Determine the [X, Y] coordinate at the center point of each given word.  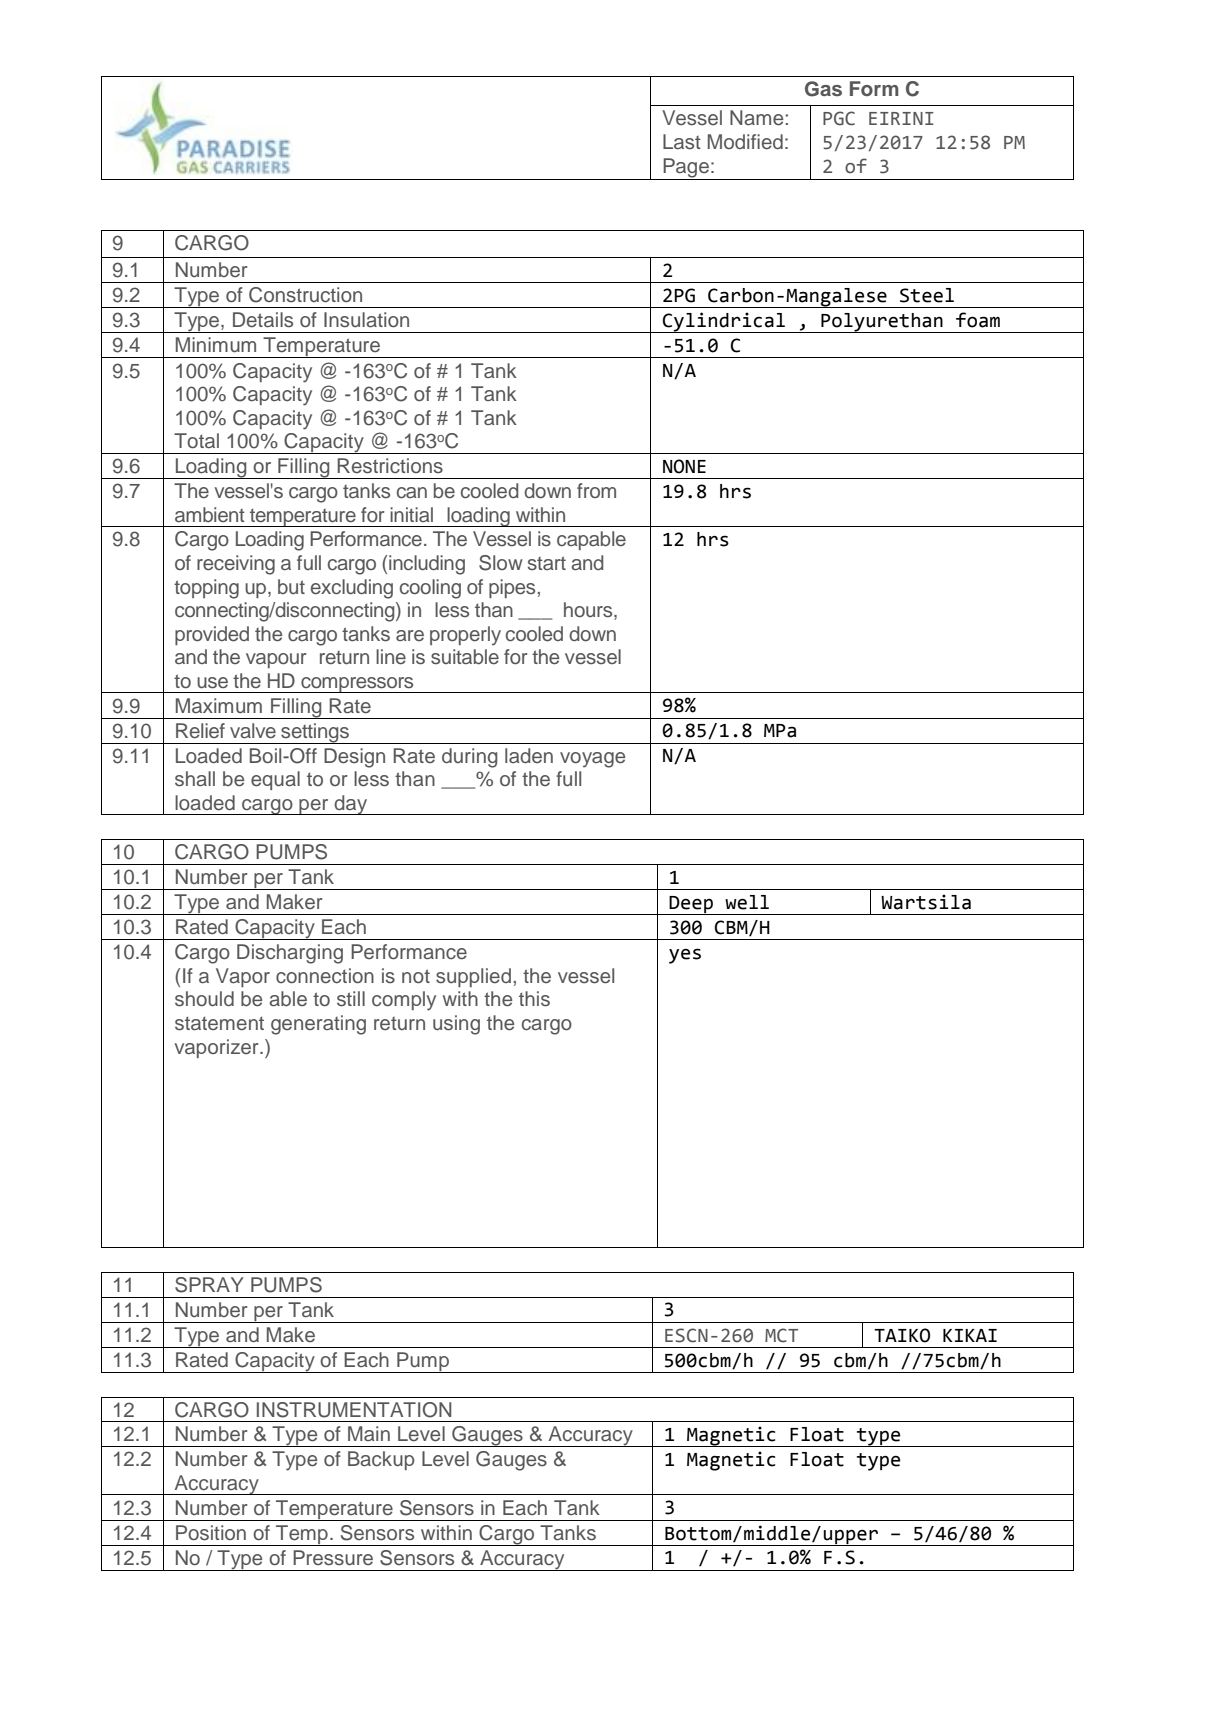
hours [589, 611]
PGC [839, 118]
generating [318, 1025]
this [534, 999]
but [291, 587]
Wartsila [926, 902]
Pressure [333, 1558]
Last [682, 142]
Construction [305, 295]
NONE [684, 466]
